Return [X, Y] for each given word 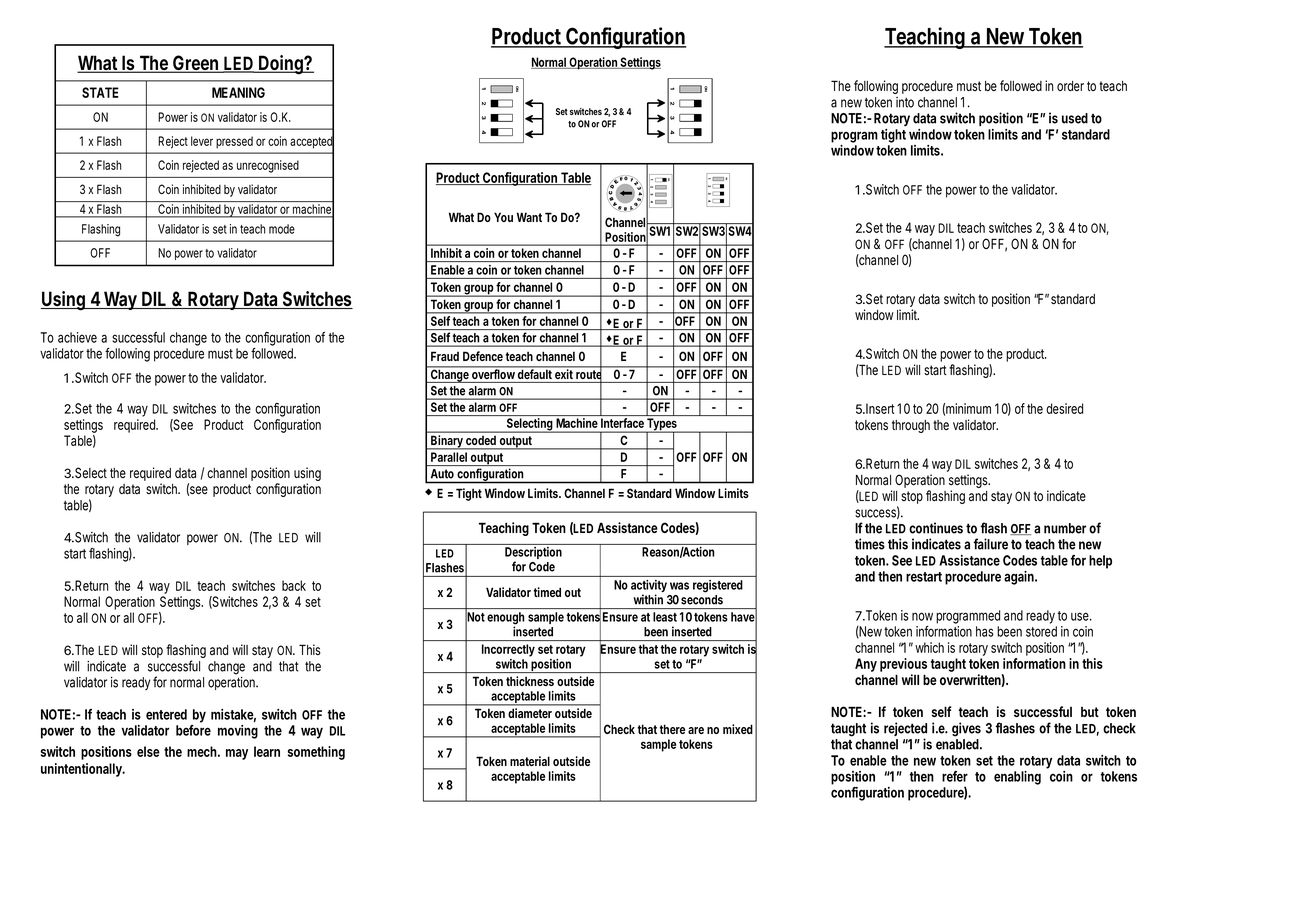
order [1070, 86]
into [905, 102]
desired [1064, 408]
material [530, 761]
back [294, 585]
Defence [483, 356]
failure [991, 544]
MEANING [238, 92]
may [237, 754]
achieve [77, 337]
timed [547, 592]
